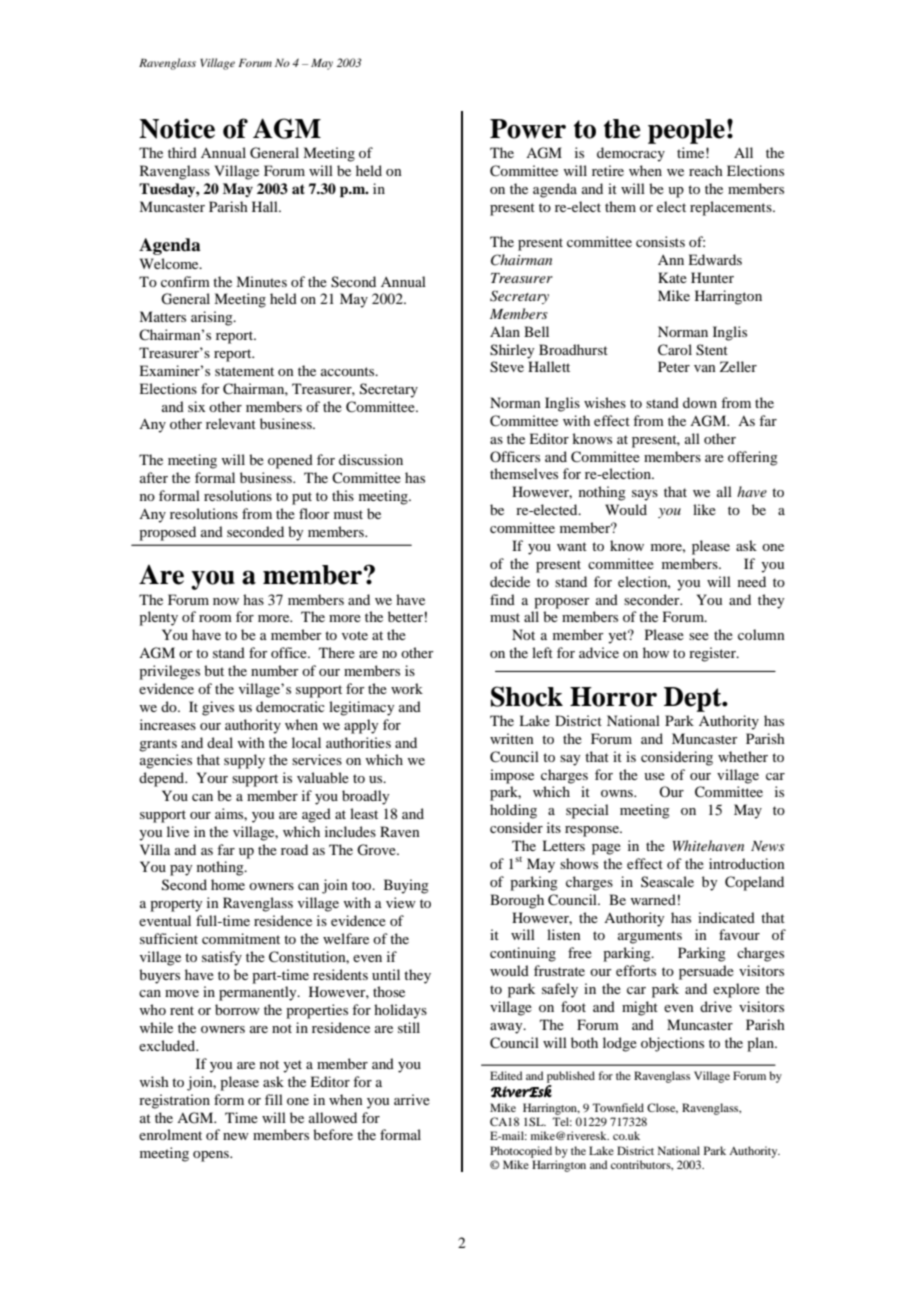 The width and height of the page is (924, 1308). What do you see at coordinates (215, 618) in the page?
I see `room` at bounding box center [215, 618].
